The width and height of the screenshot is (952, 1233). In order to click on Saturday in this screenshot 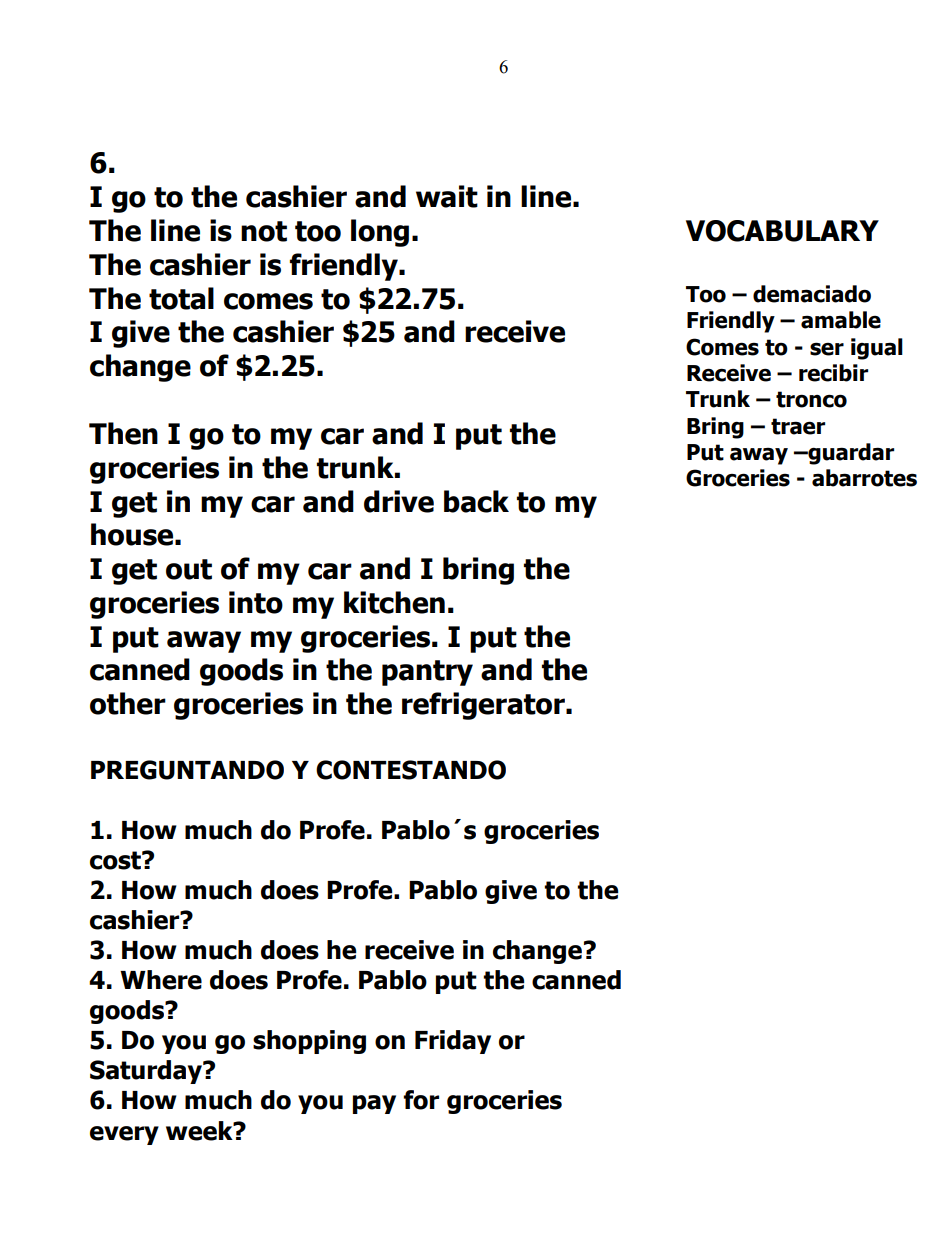, I will do `click(147, 1072)`.
